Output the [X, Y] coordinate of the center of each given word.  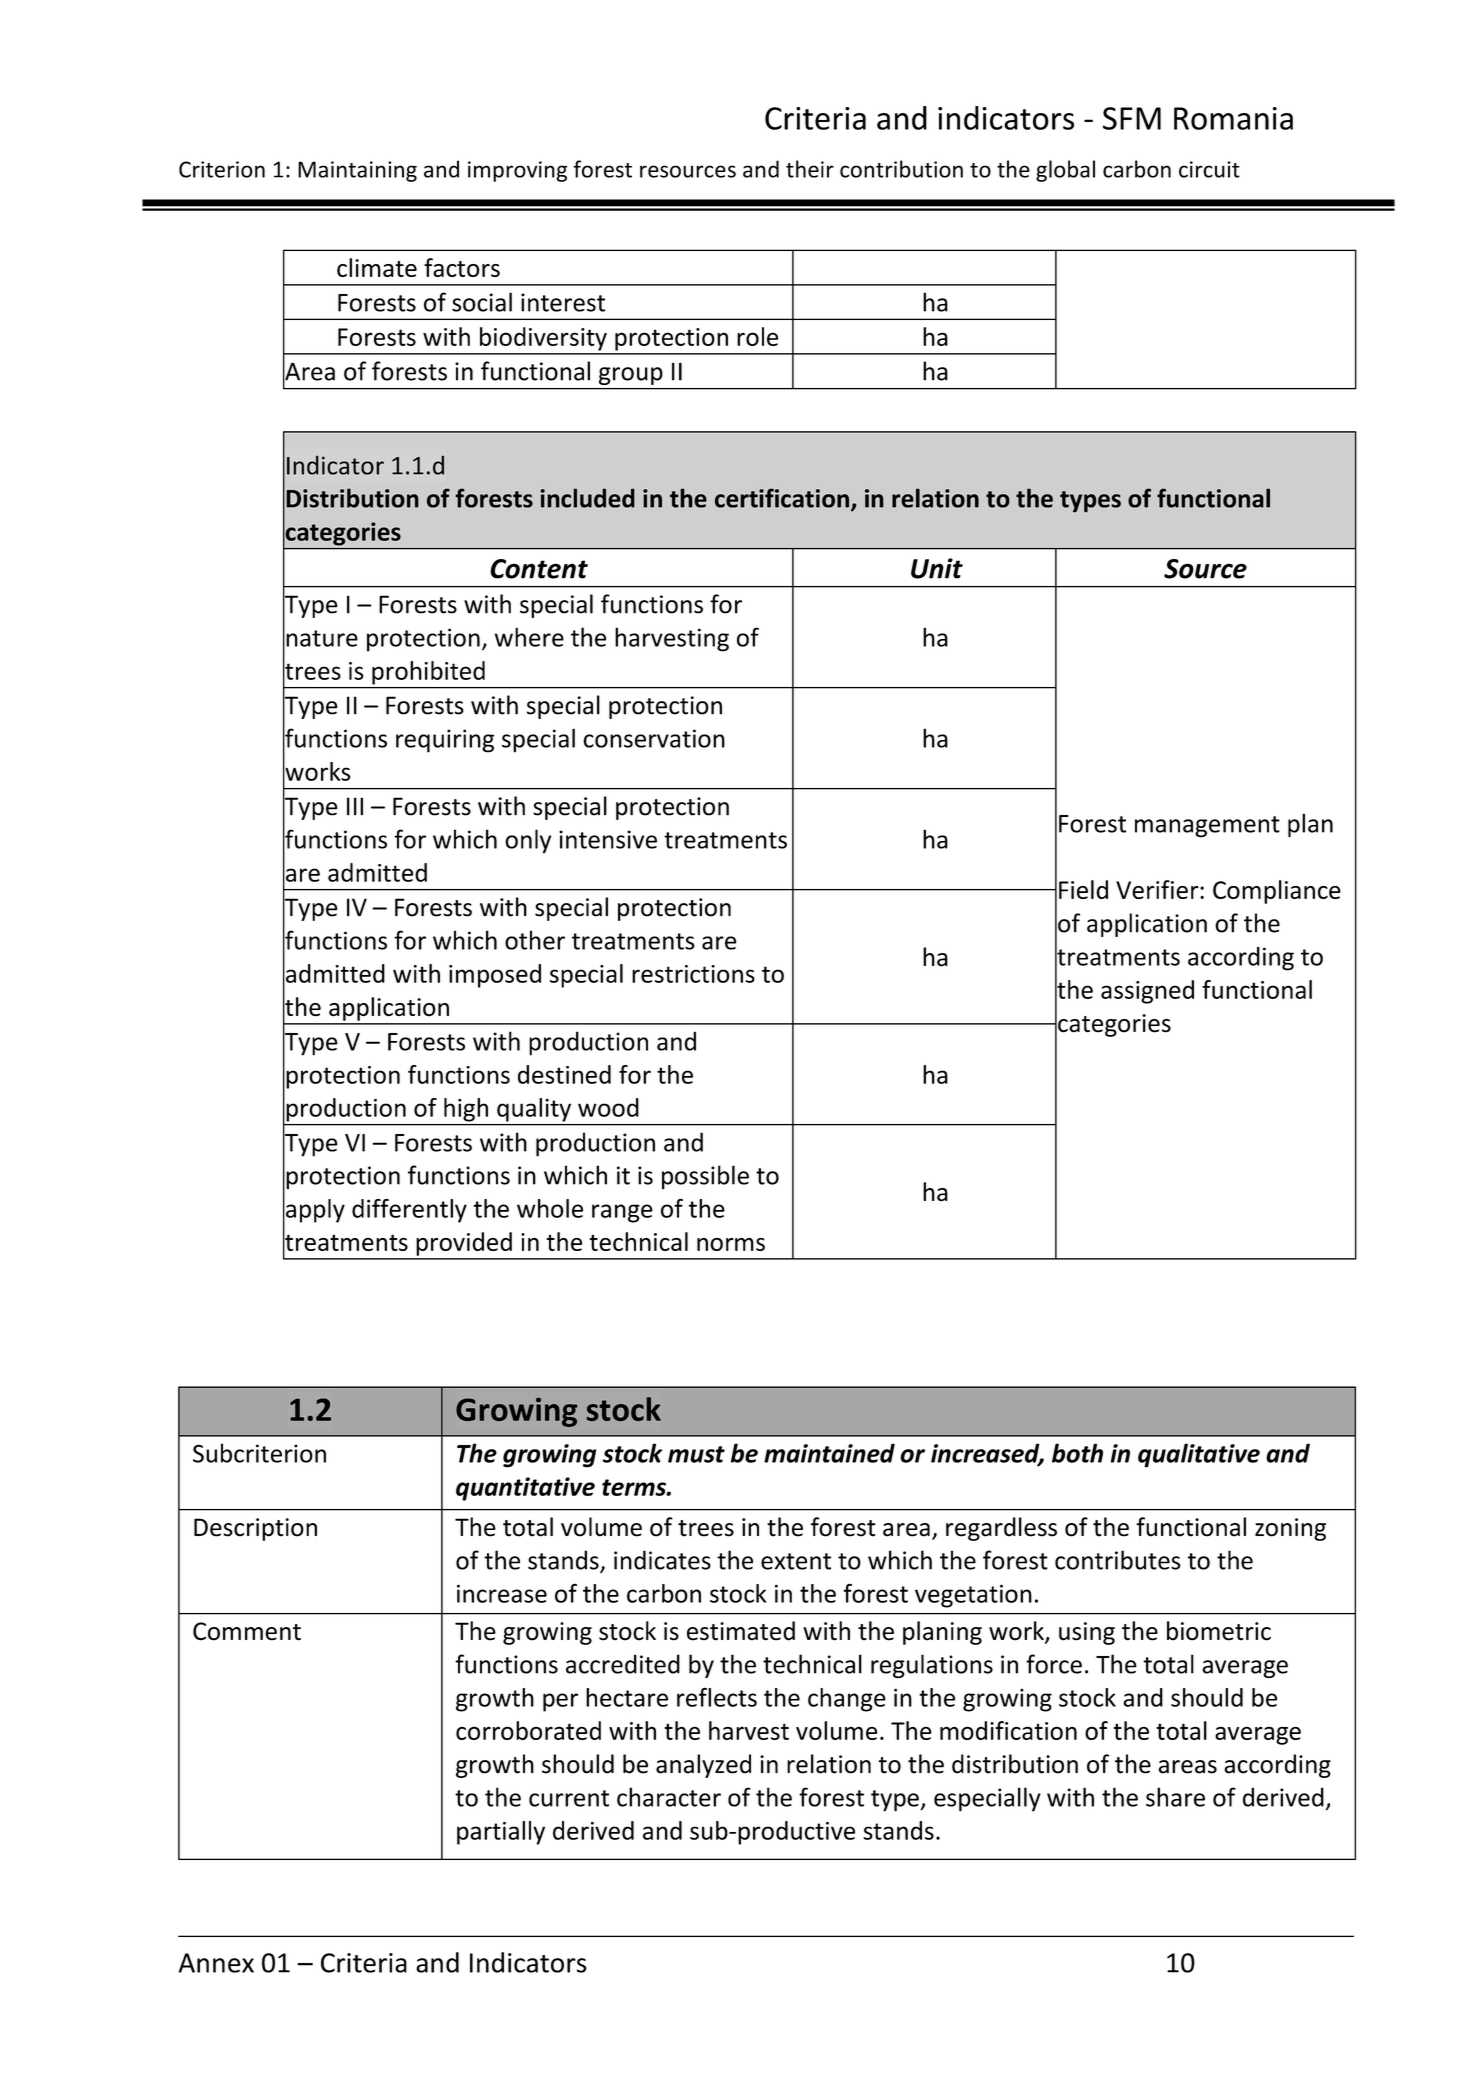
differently [409, 1211]
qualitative [1199, 1455]
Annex [216, 1963]
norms [731, 1244]
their [810, 169]
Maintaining [357, 171]
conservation [654, 738]
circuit [1209, 169]
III [355, 806]
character [669, 1797]
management [1207, 827]
